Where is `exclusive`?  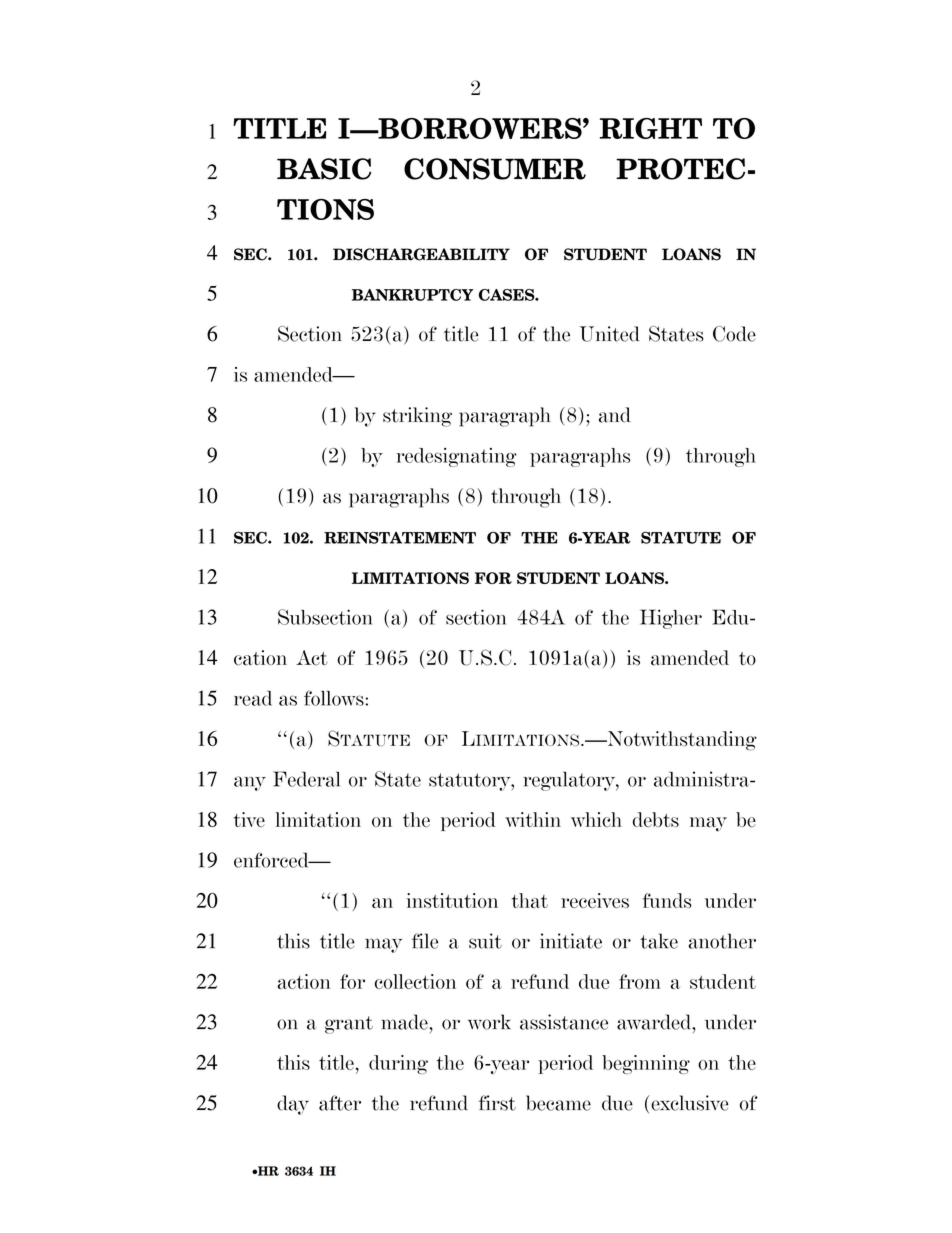 exclusive is located at coordinates (690, 1103).
